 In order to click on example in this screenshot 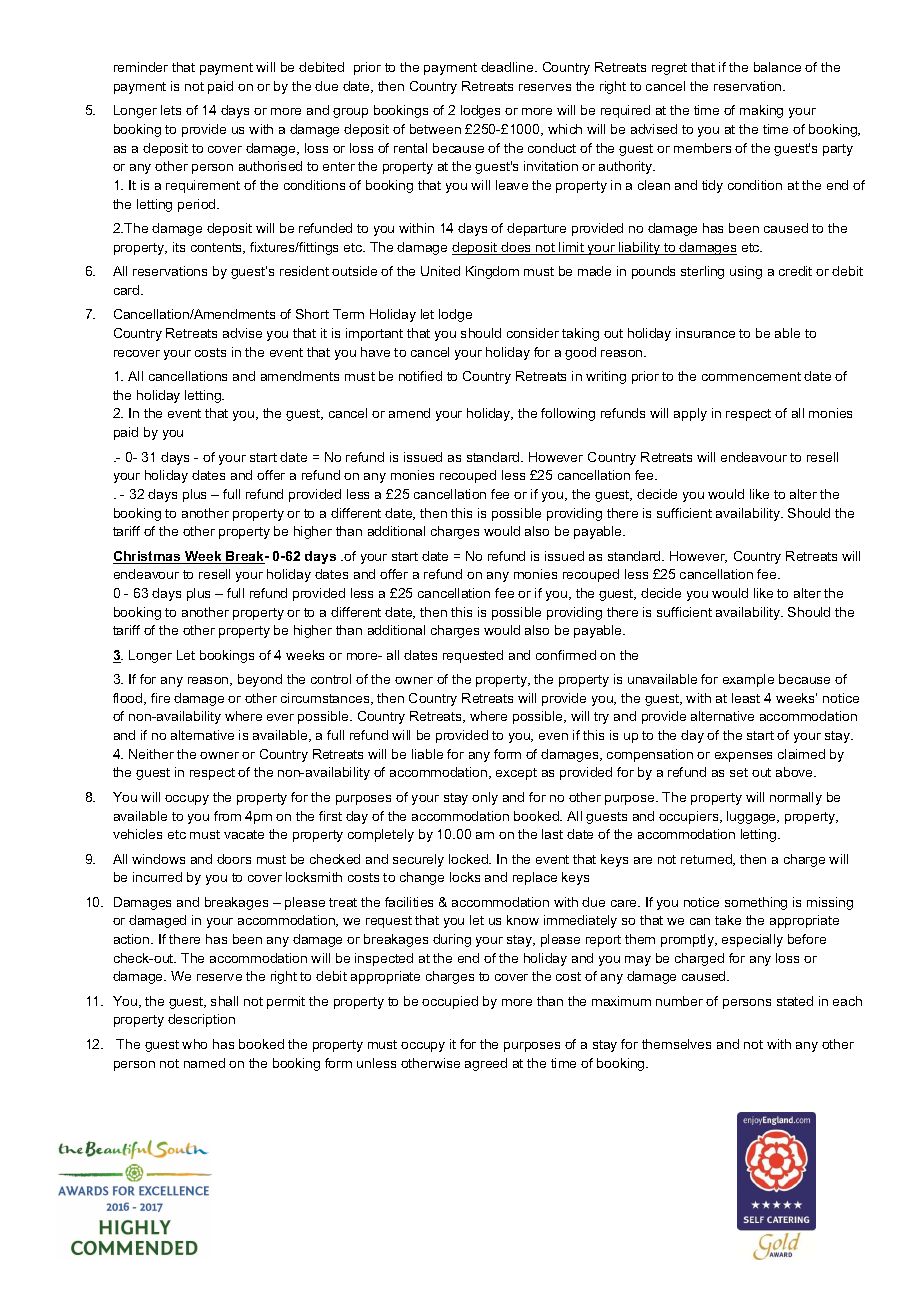, I will do `click(748, 680)`.
